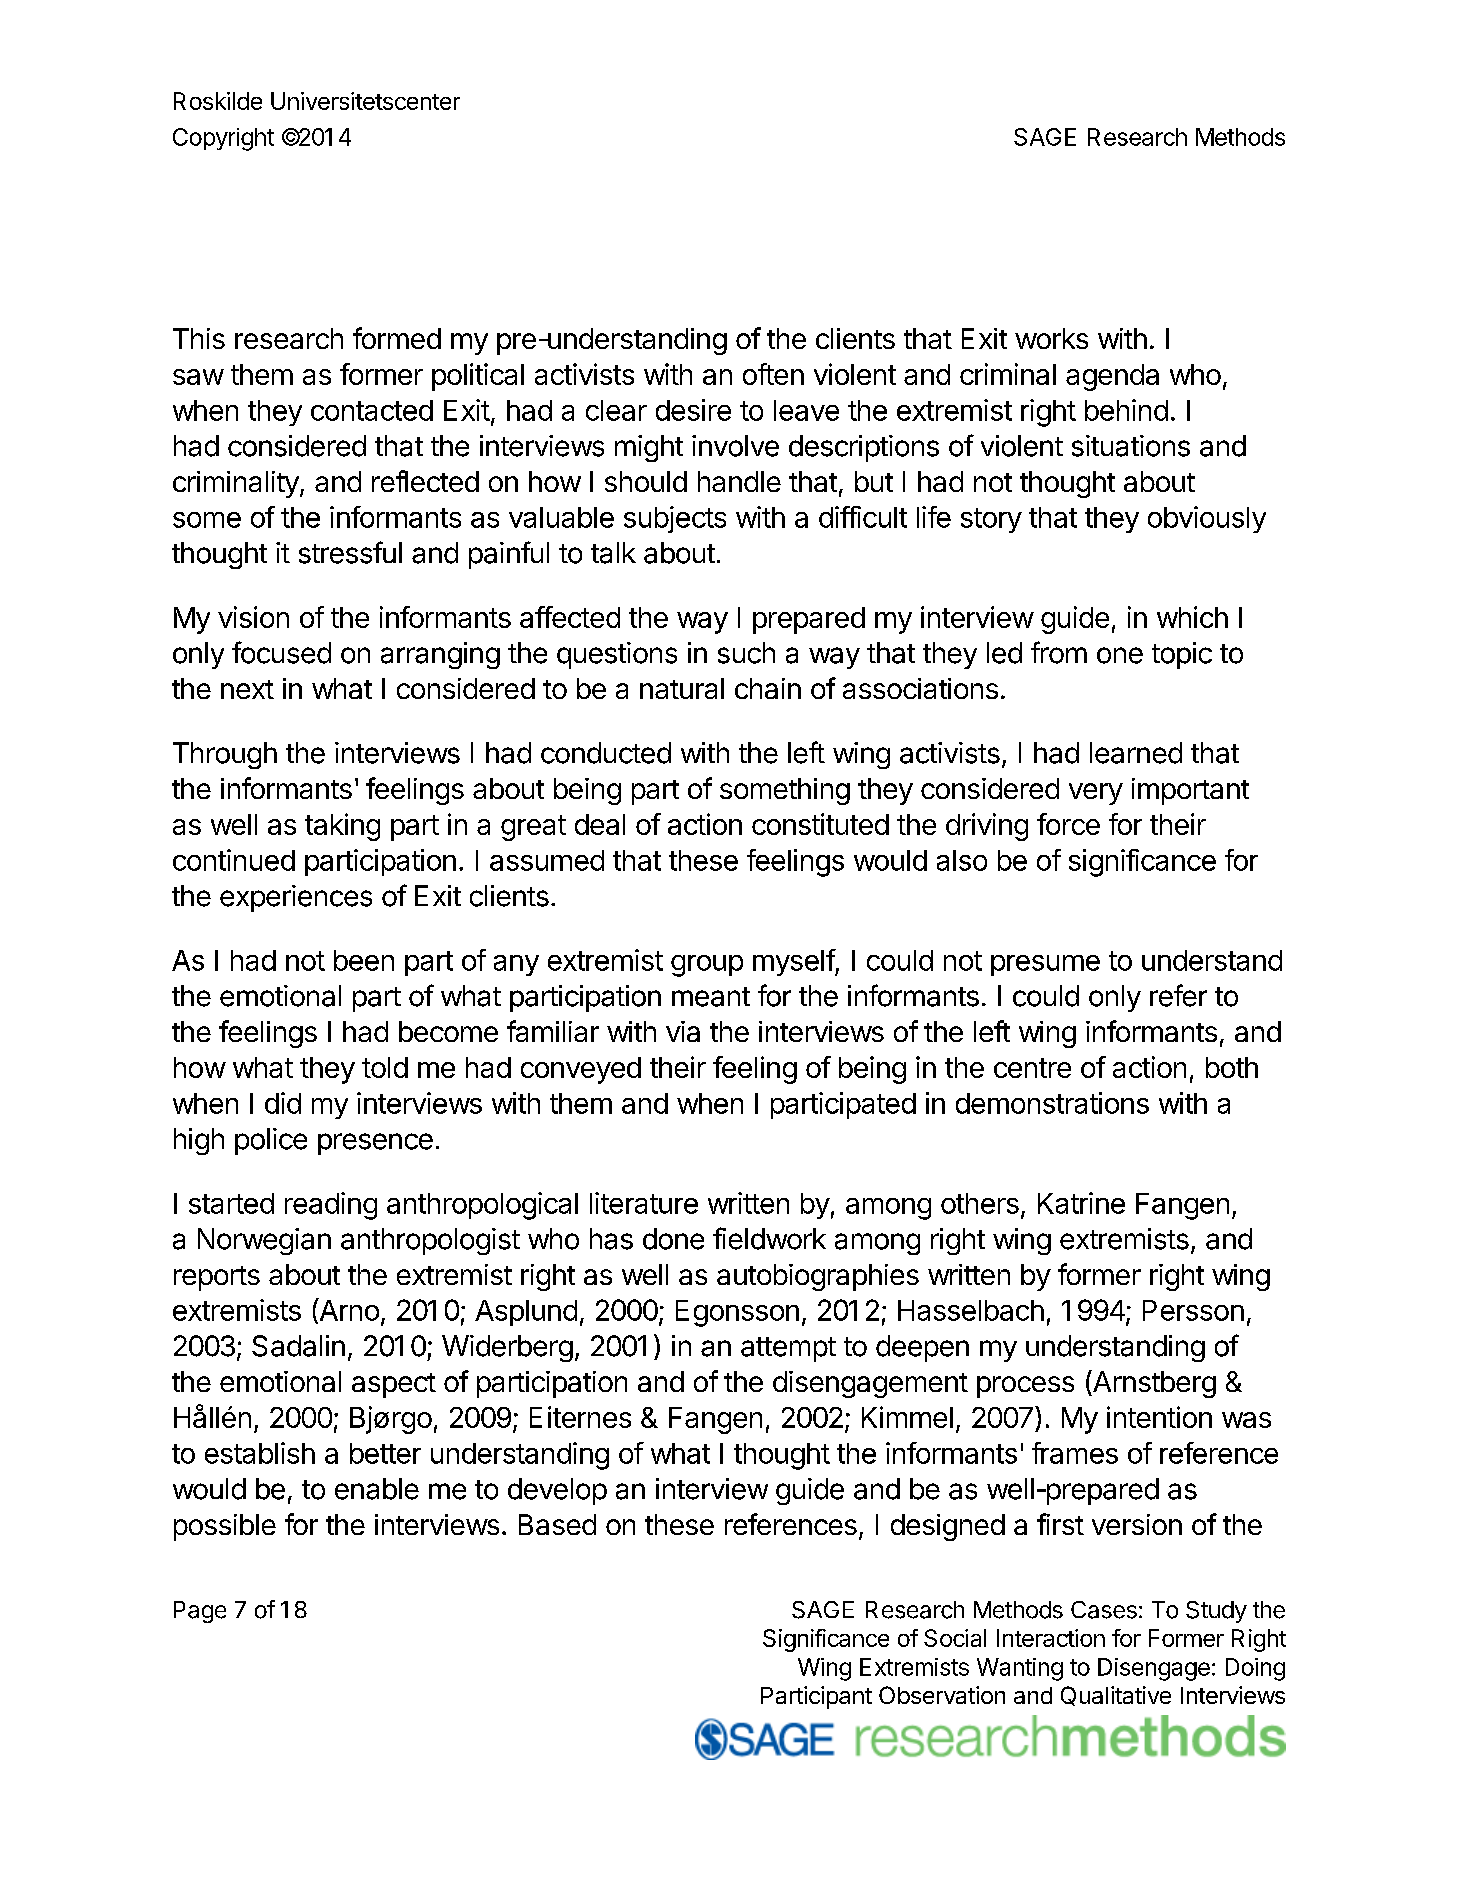 The image size is (1457, 1886). Describe the element at coordinates (200, 1612) in the page. I see `Page` at that location.
